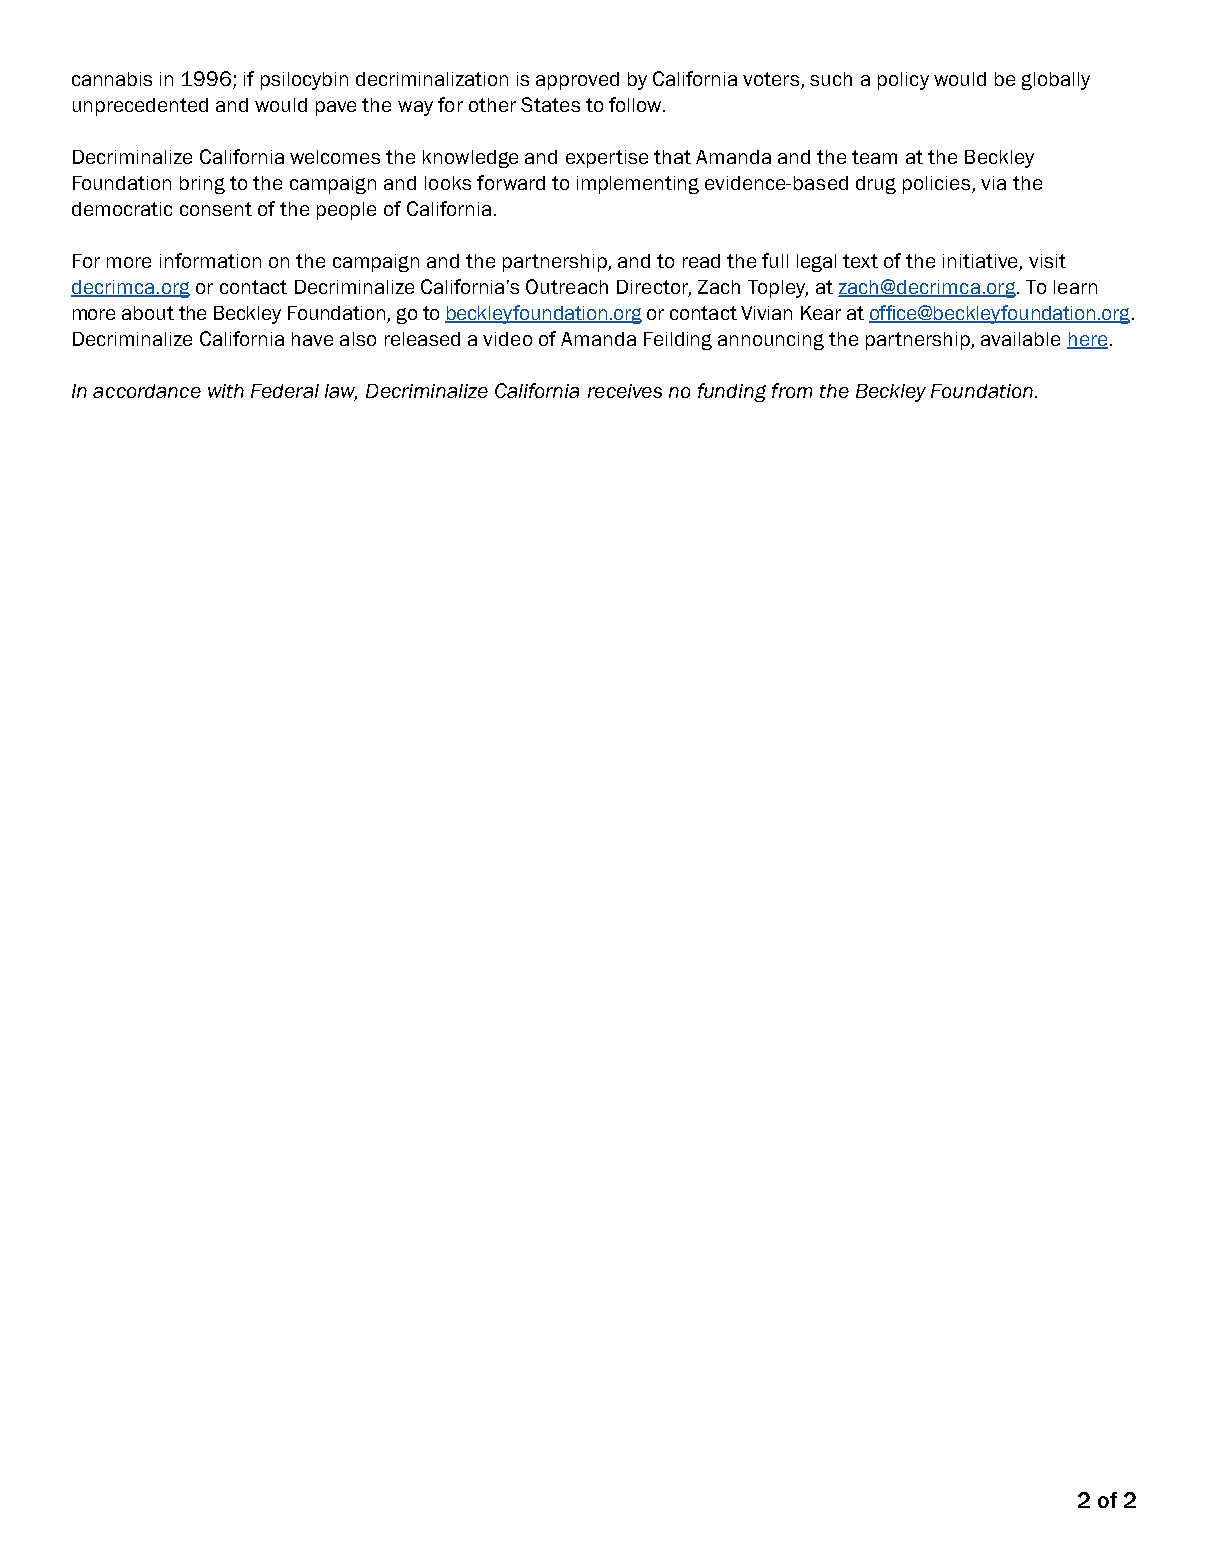 This document has height=1563, width=1208. I want to click on receives, so click(625, 391).
